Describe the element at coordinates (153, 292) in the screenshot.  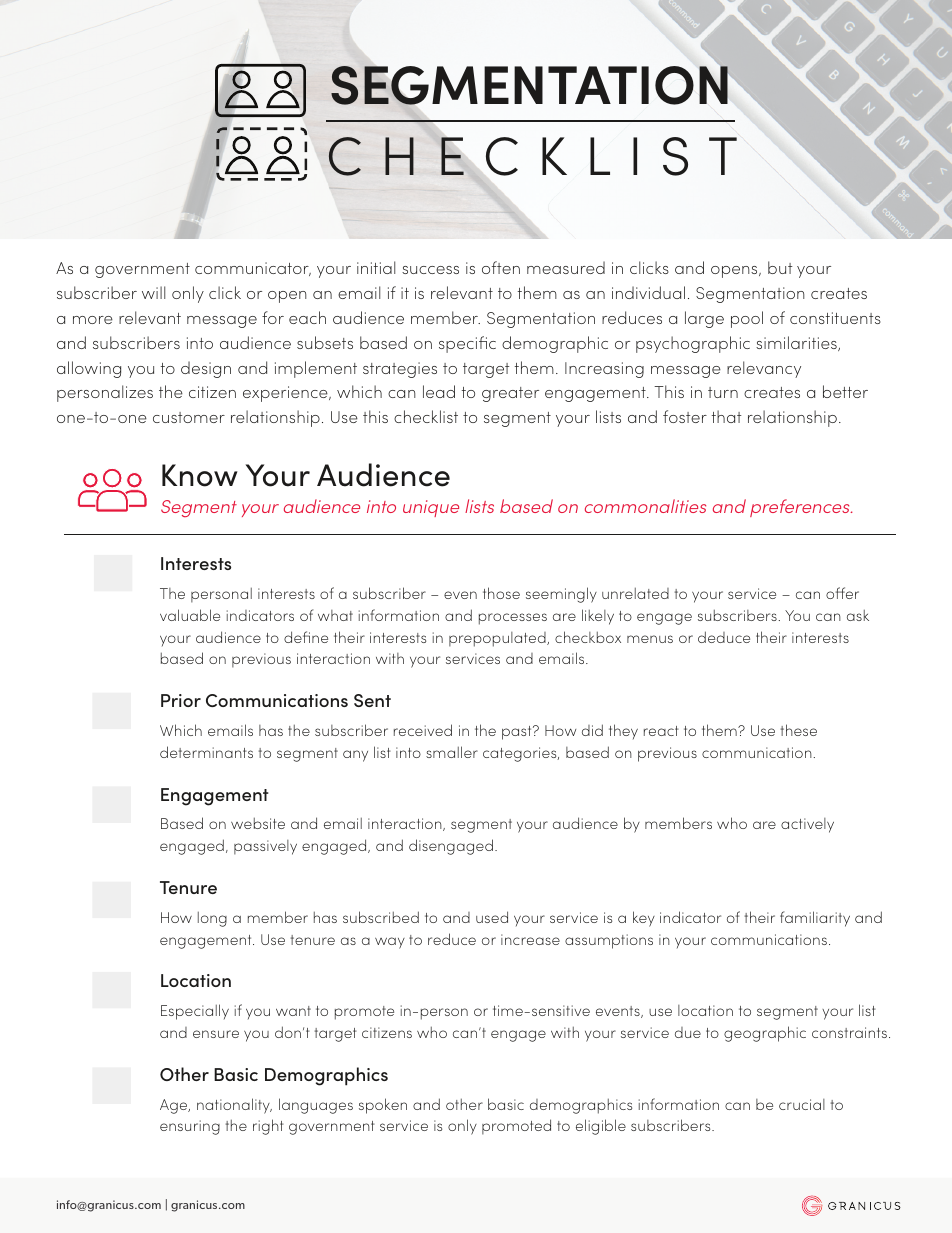
I see `will` at that location.
